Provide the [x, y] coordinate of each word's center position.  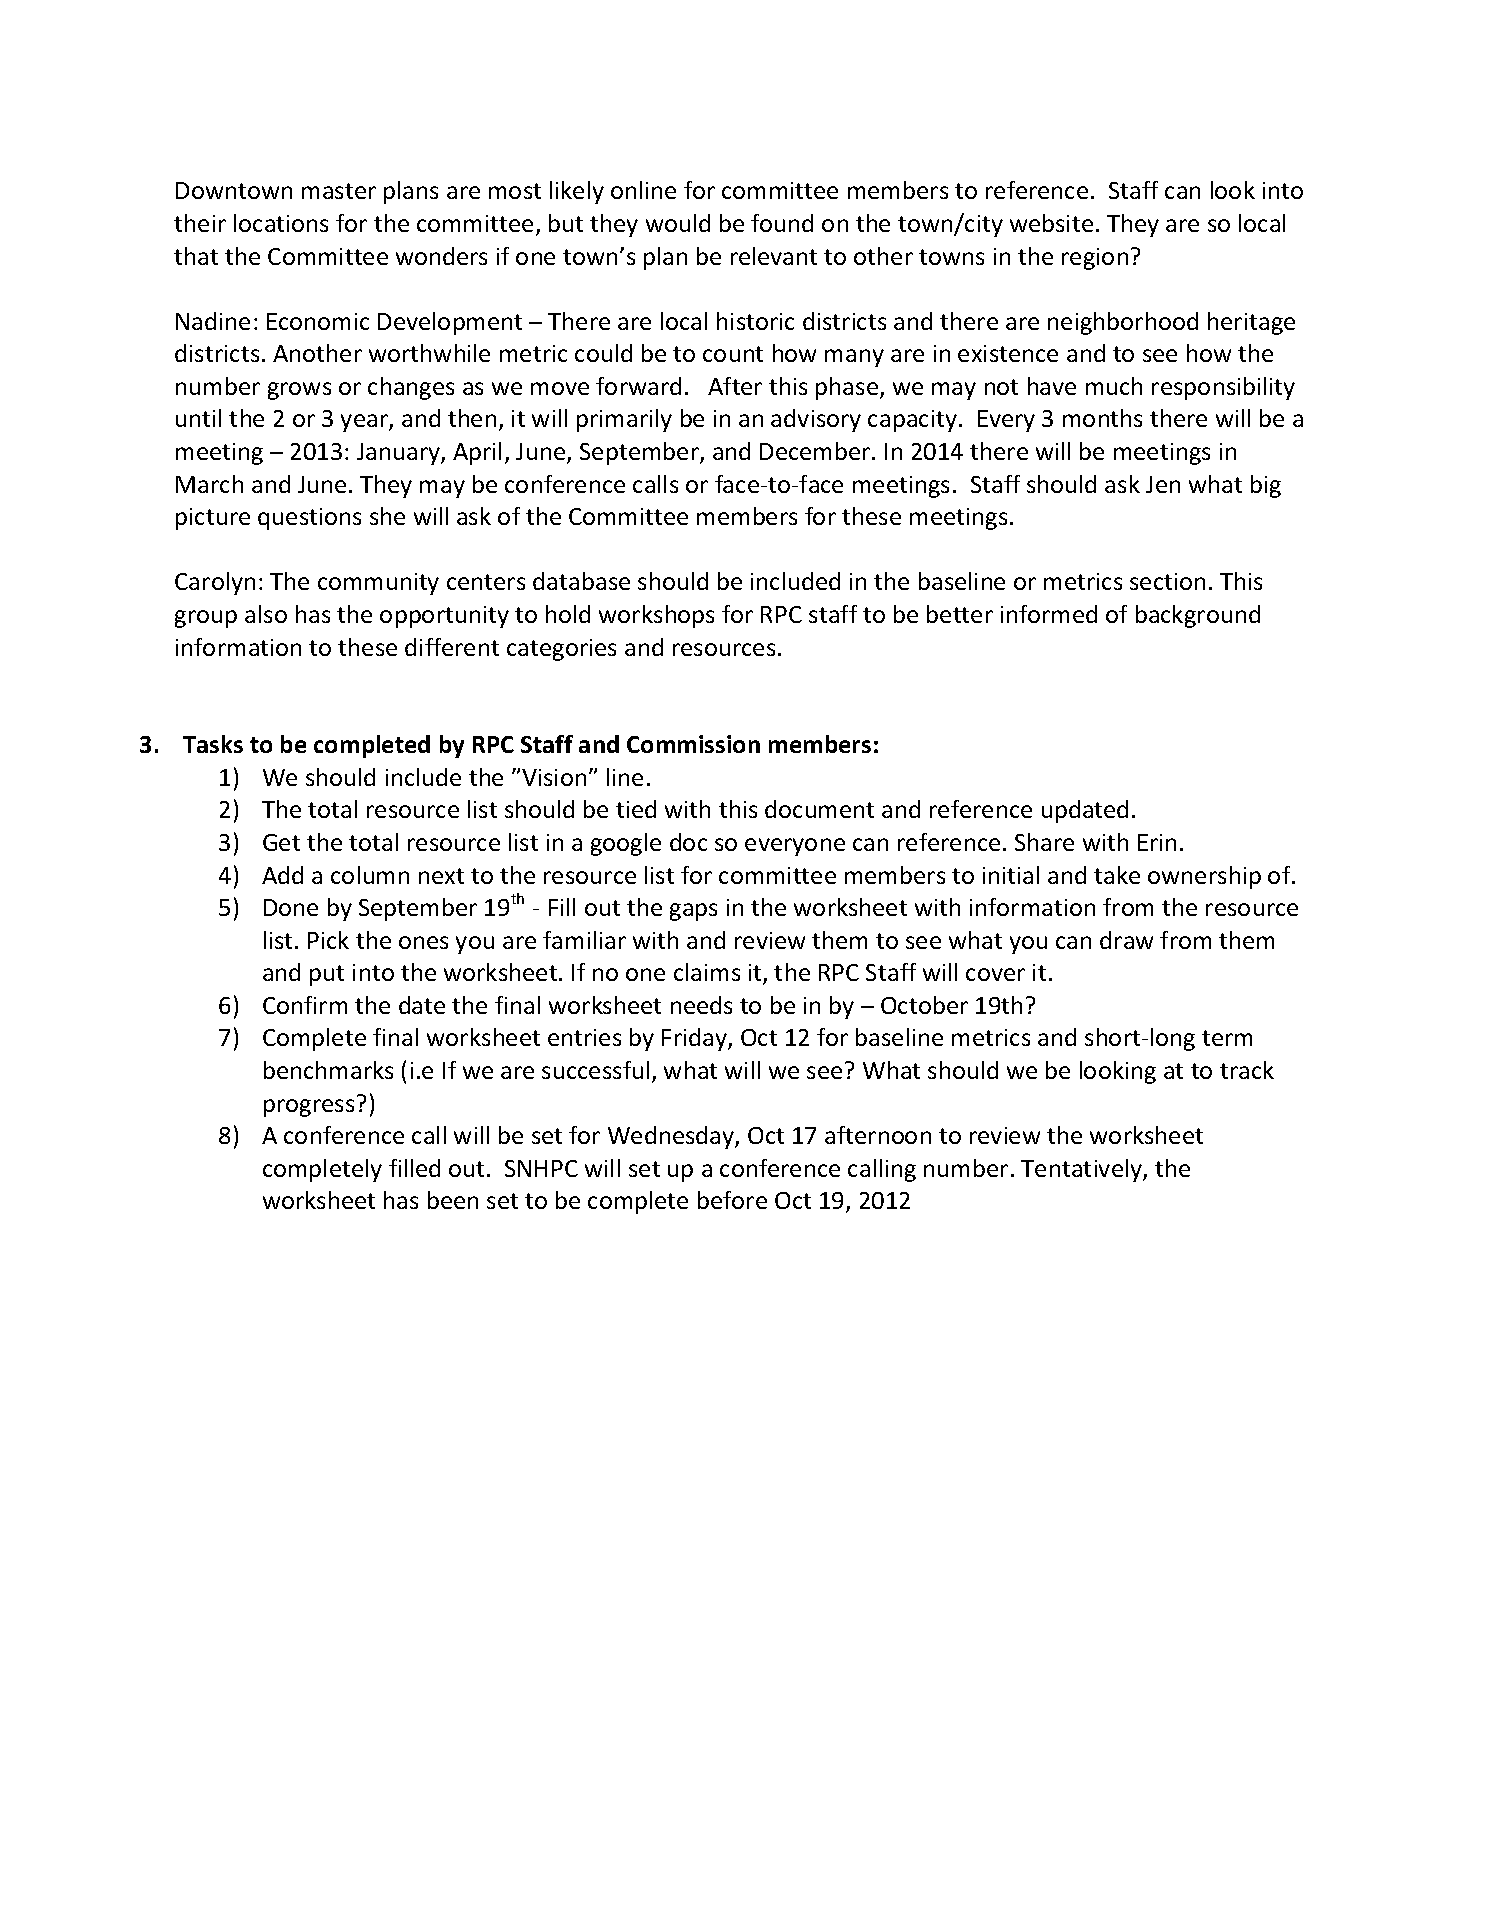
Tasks [213, 744]
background [1198, 616]
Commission [693, 744]
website [1051, 223]
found [782, 223]
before [732, 1200]
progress [309, 1108]
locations [281, 223]
